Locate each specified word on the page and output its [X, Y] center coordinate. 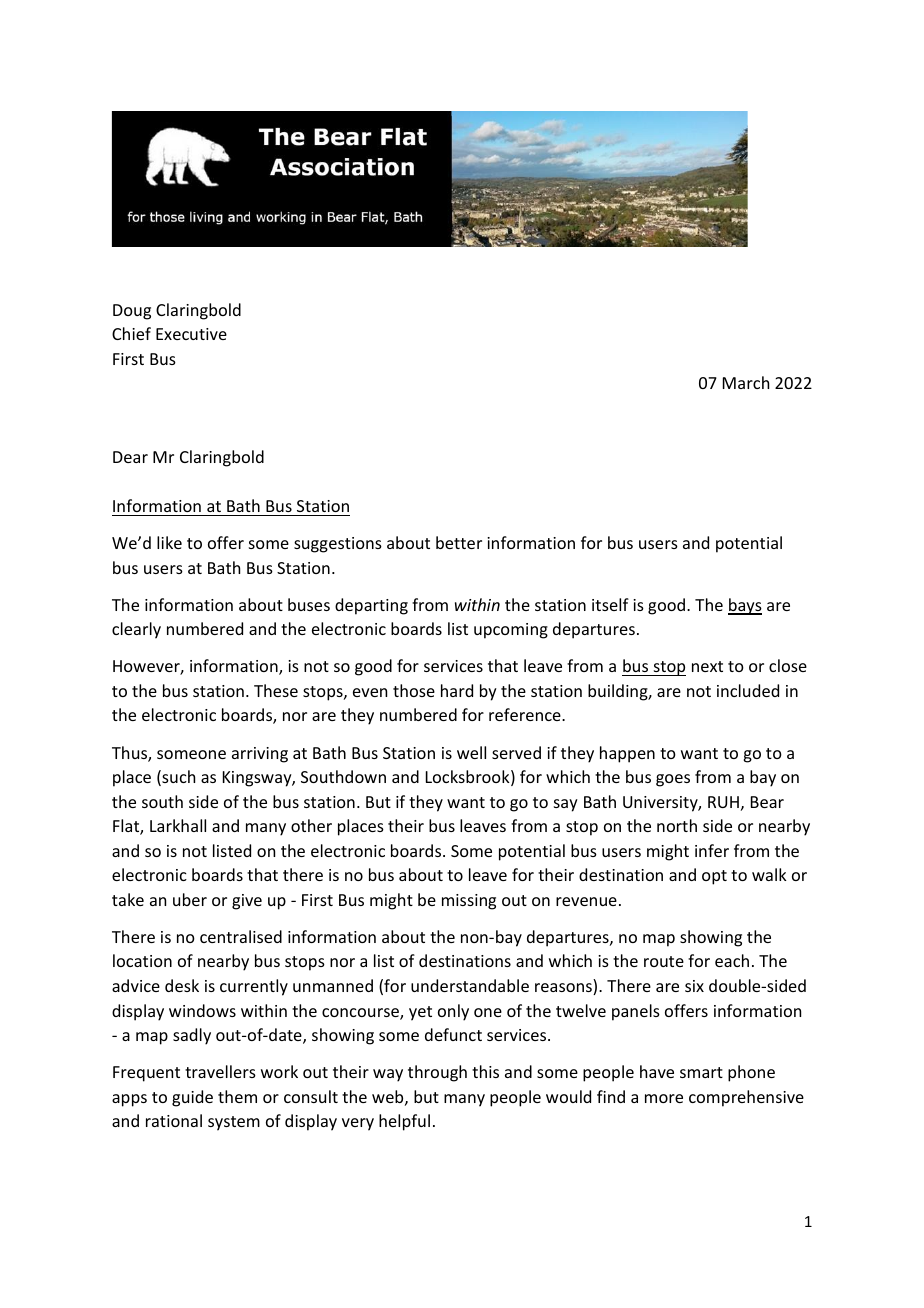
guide [192, 1098]
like [169, 542]
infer [712, 850]
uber [190, 899]
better [459, 542]
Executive [191, 334]
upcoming [511, 631]
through [437, 1073]
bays [745, 606]
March [746, 382]
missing [469, 902]
